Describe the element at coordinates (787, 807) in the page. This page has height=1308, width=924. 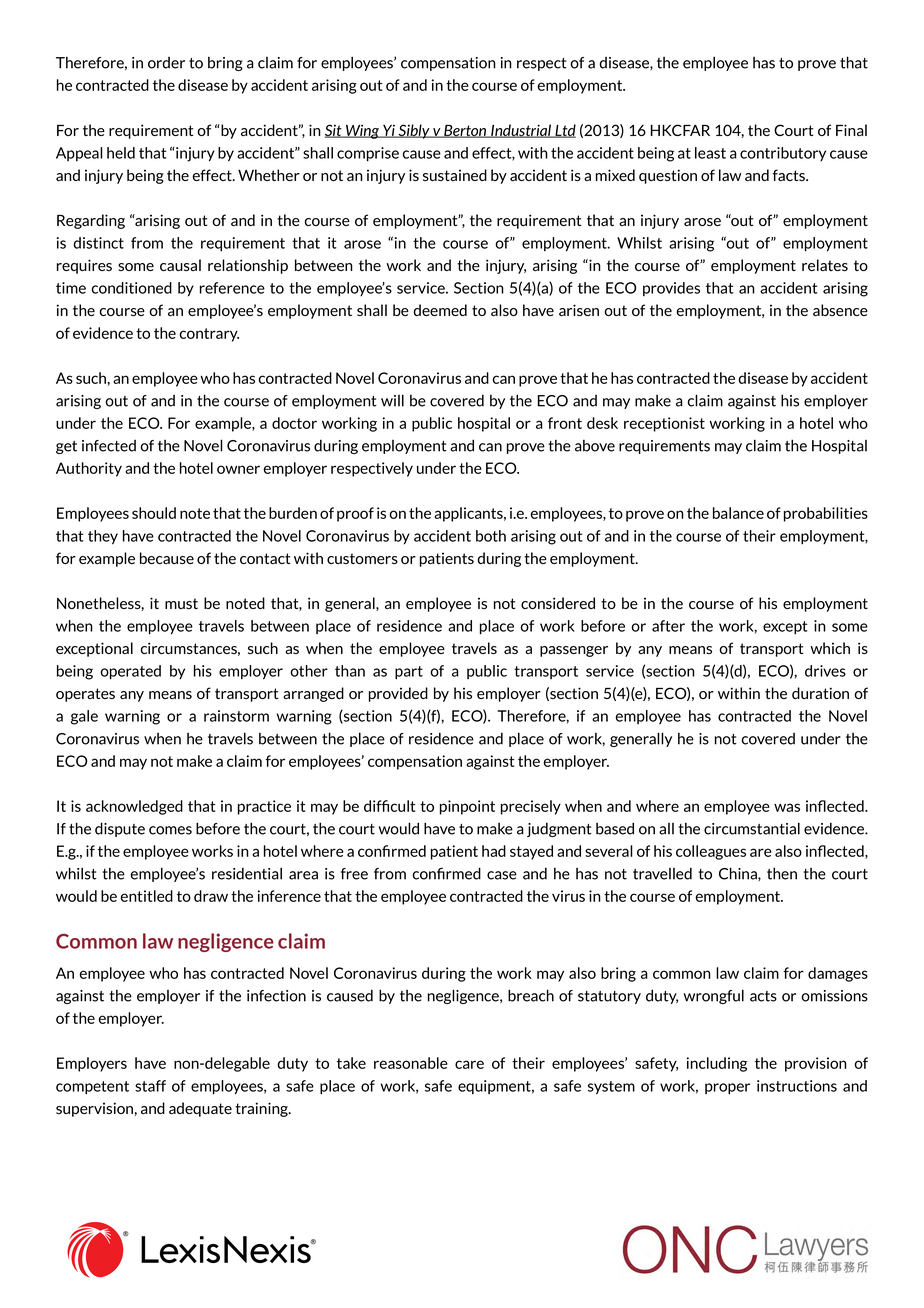
I see `was` at that location.
